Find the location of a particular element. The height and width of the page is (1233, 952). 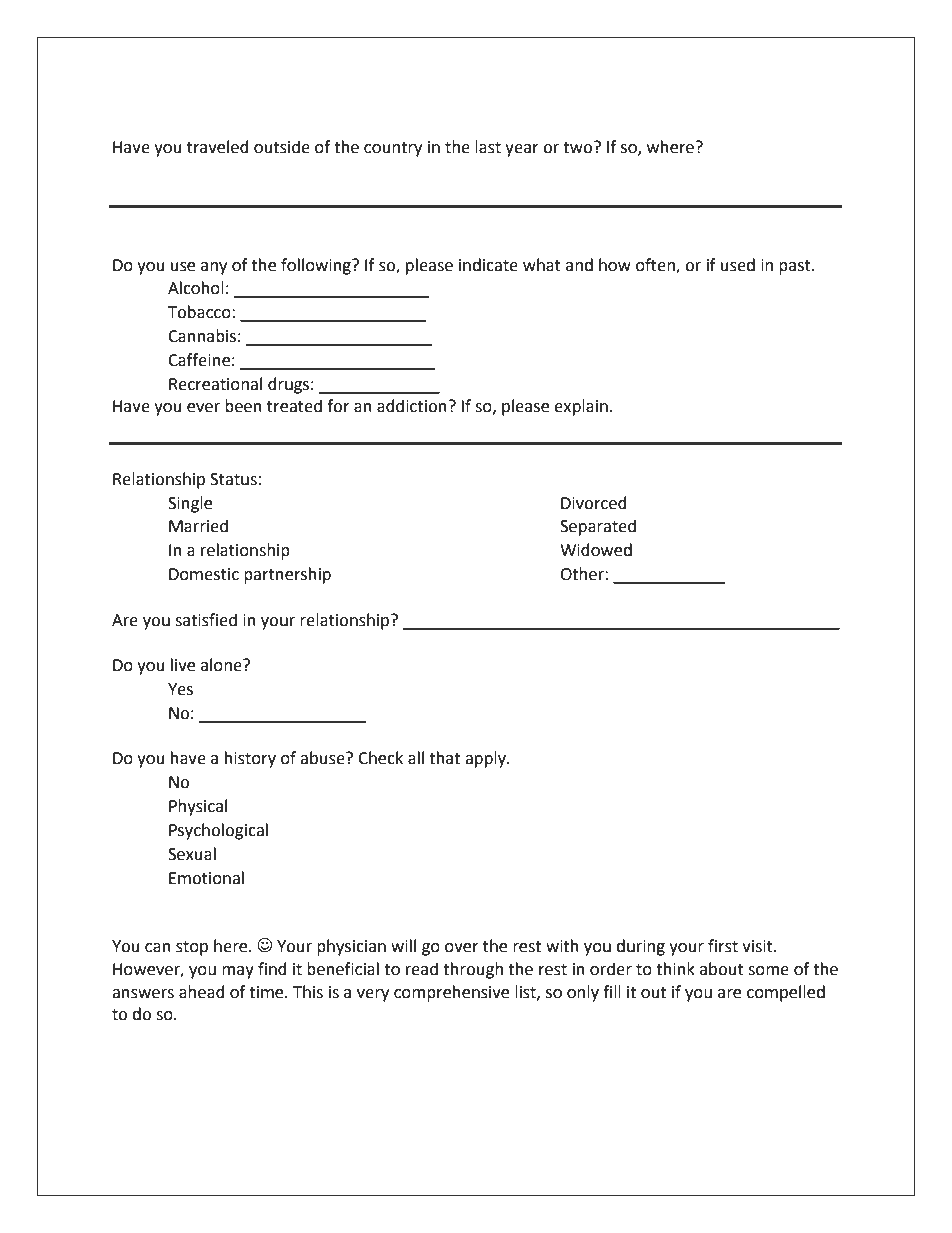

traveled is located at coordinates (218, 147).
